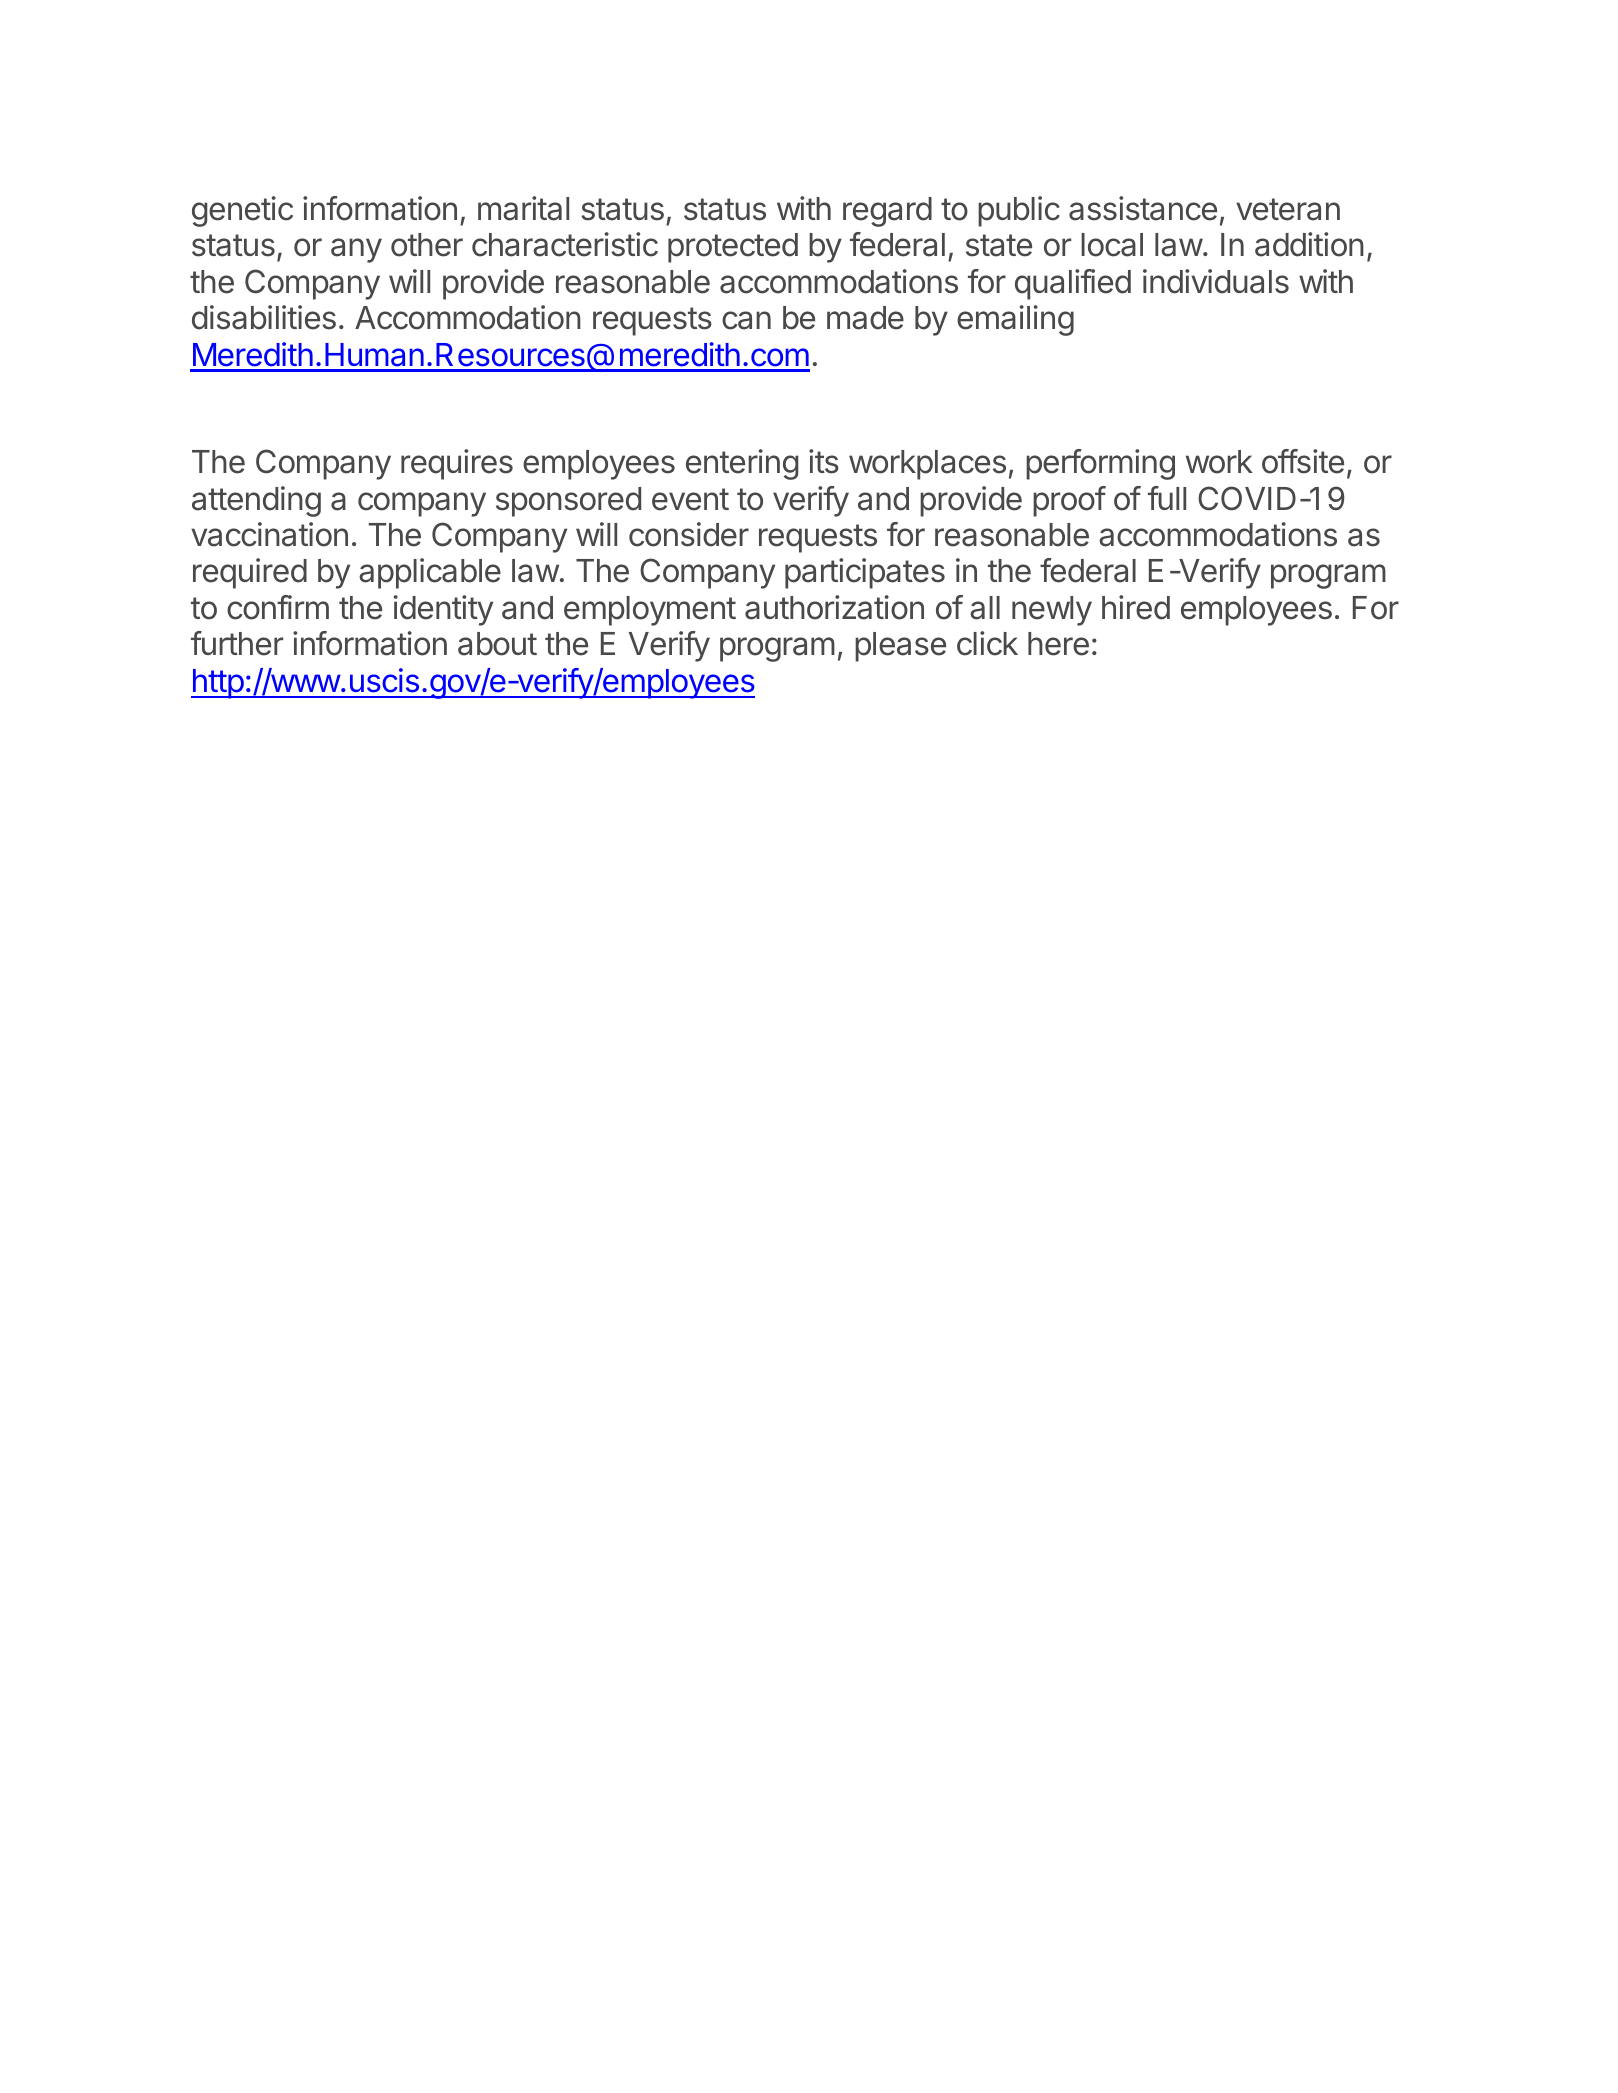  Describe the element at coordinates (689, 534) in the page. I see `consider` at that location.
